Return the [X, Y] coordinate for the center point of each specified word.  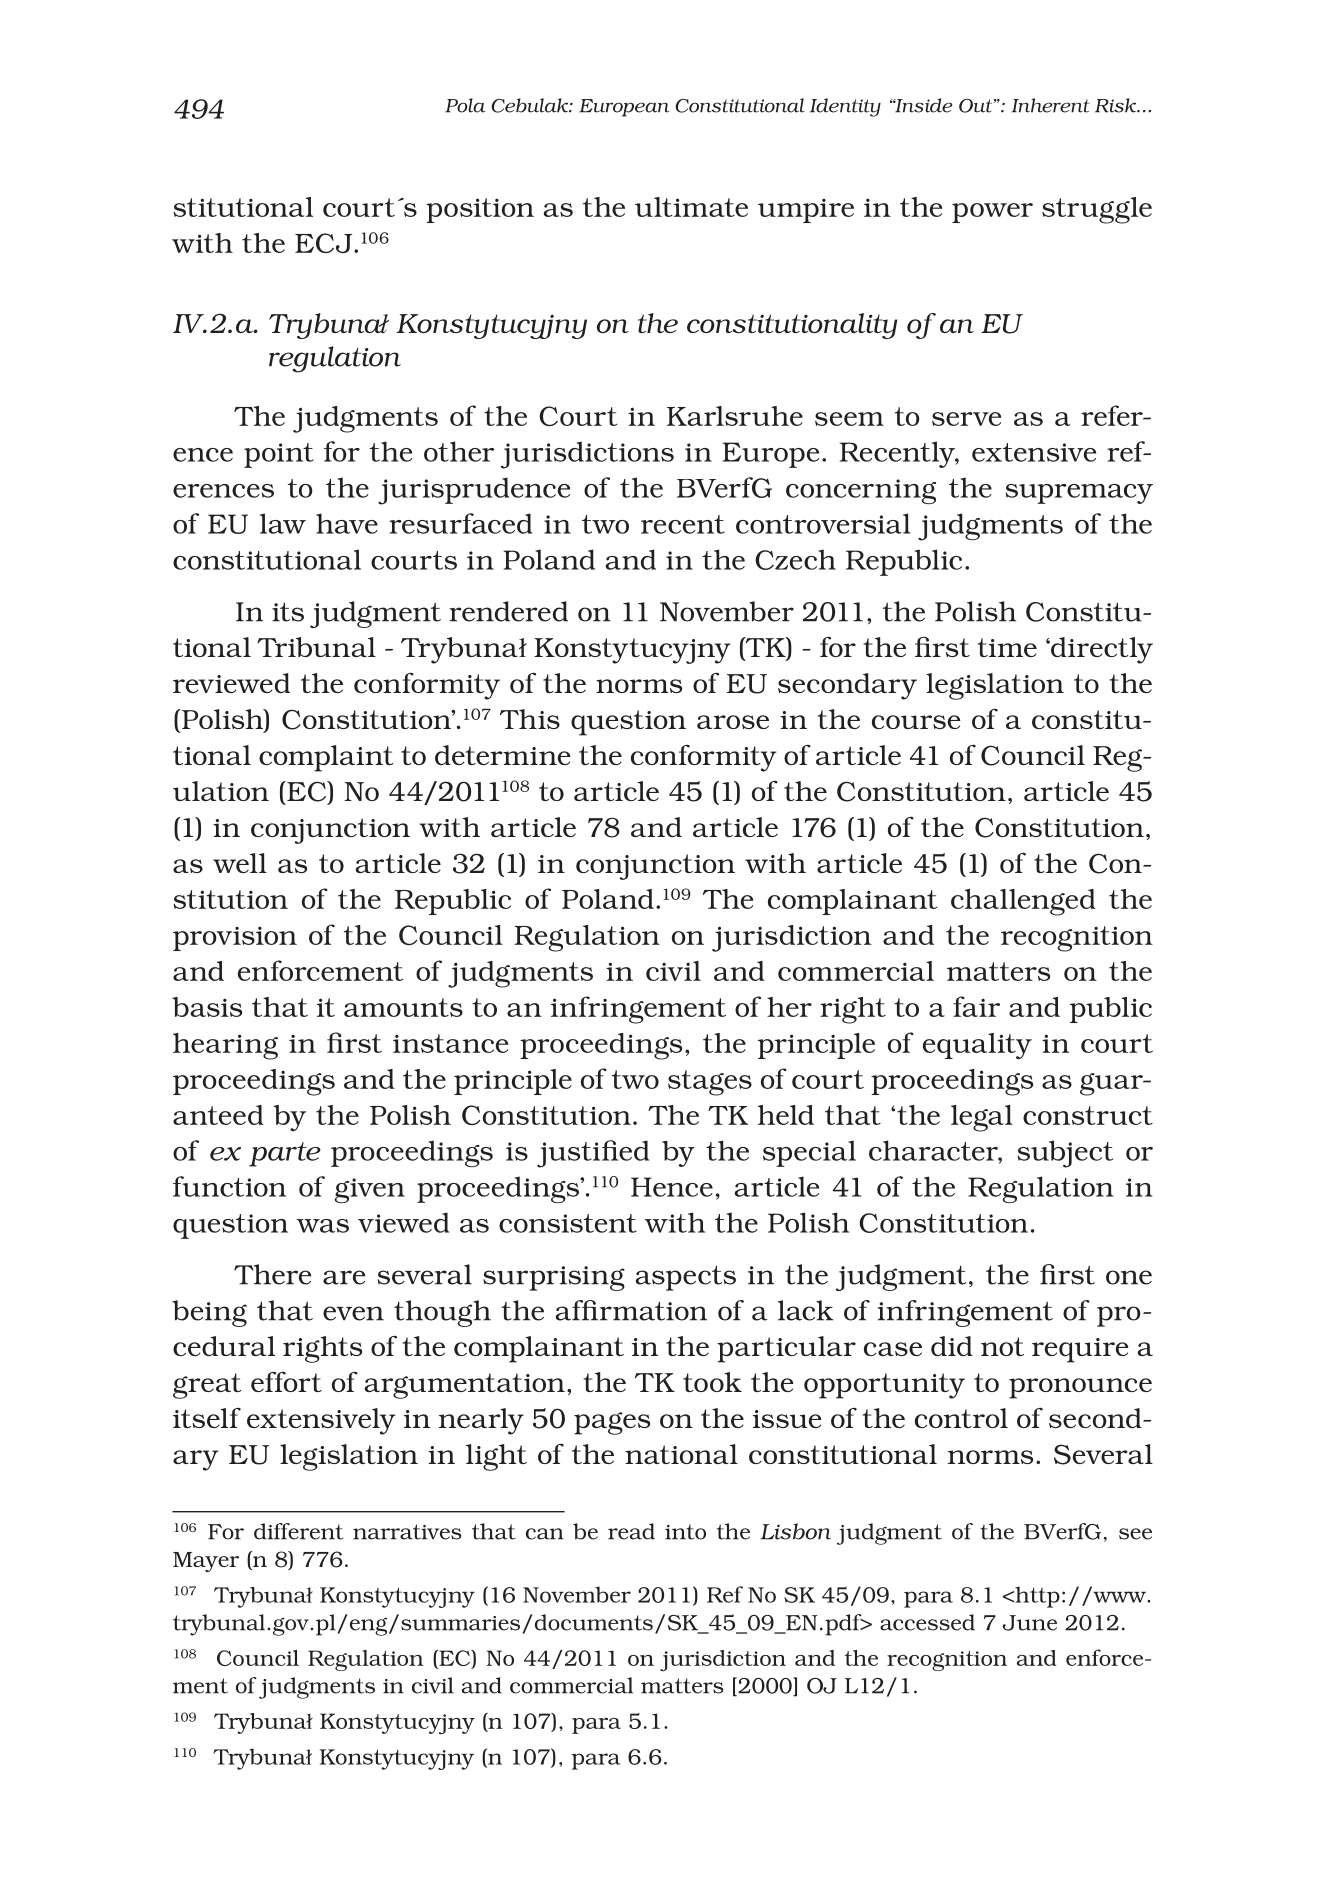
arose [733, 722]
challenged [1023, 902]
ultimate [691, 207]
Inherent [1051, 105]
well [240, 863]
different [298, 1531]
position [480, 210]
